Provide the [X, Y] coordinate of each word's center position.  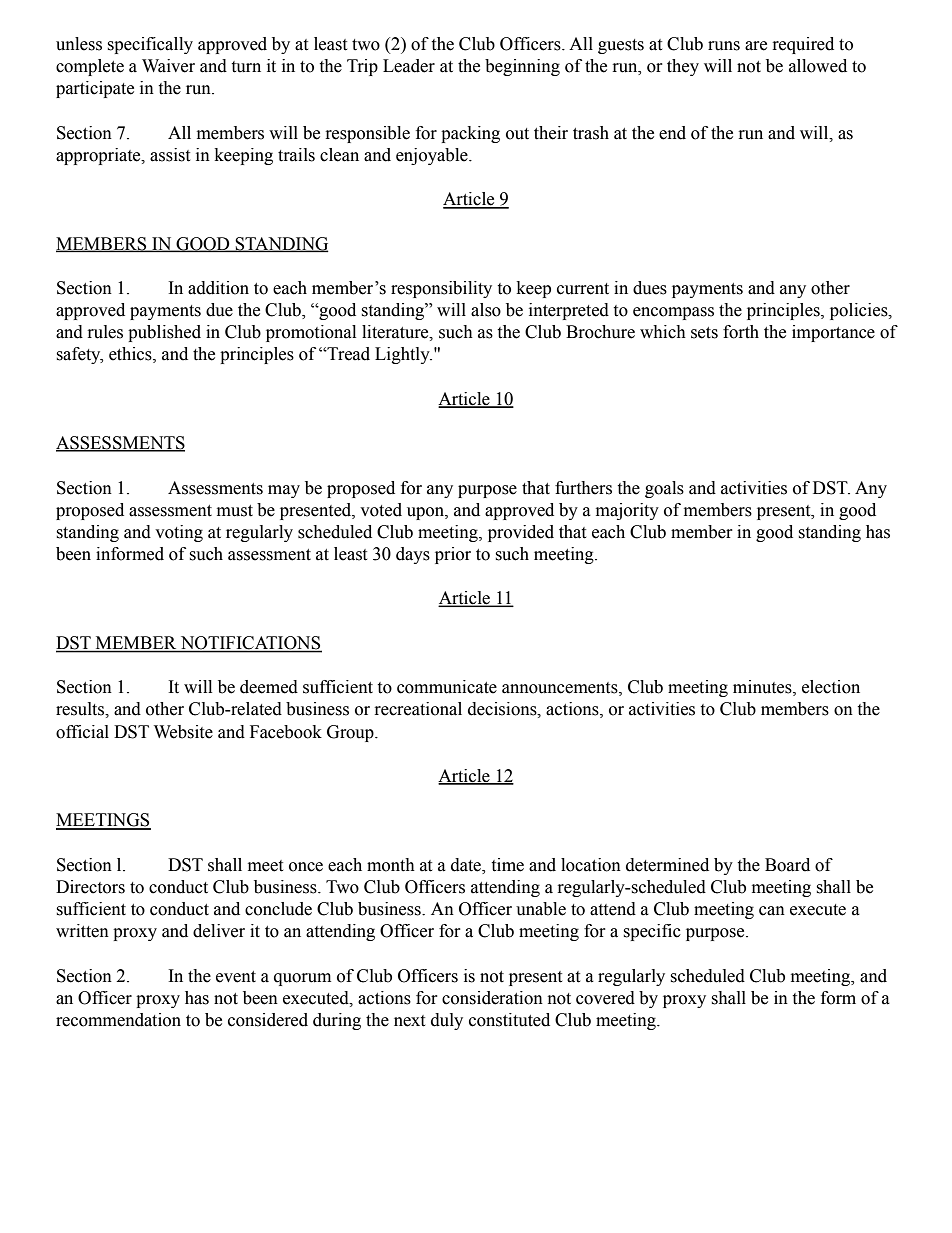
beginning [522, 67]
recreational [418, 709]
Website [183, 732]
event [236, 977]
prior [453, 555]
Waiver [168, 66]
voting [179, 533]
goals [664, 489]
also [486, 310]
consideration [492, 998]
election [831, 687]
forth [741, 332]
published [164, 333]
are [756, 46]
